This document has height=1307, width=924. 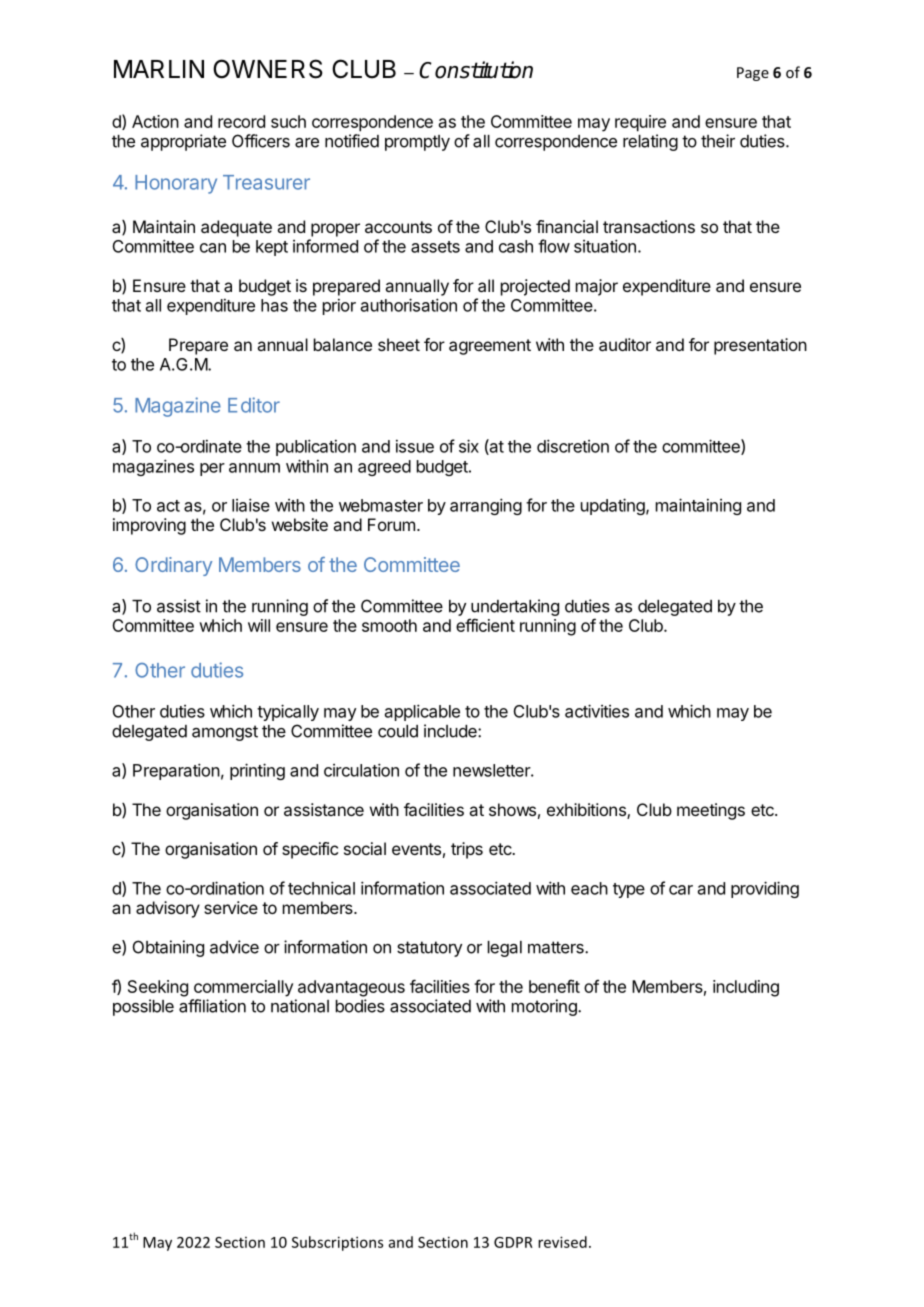 What do you see at coordinates (259, 625) in the document?
I see `will` at bounding box center [259, 625].
